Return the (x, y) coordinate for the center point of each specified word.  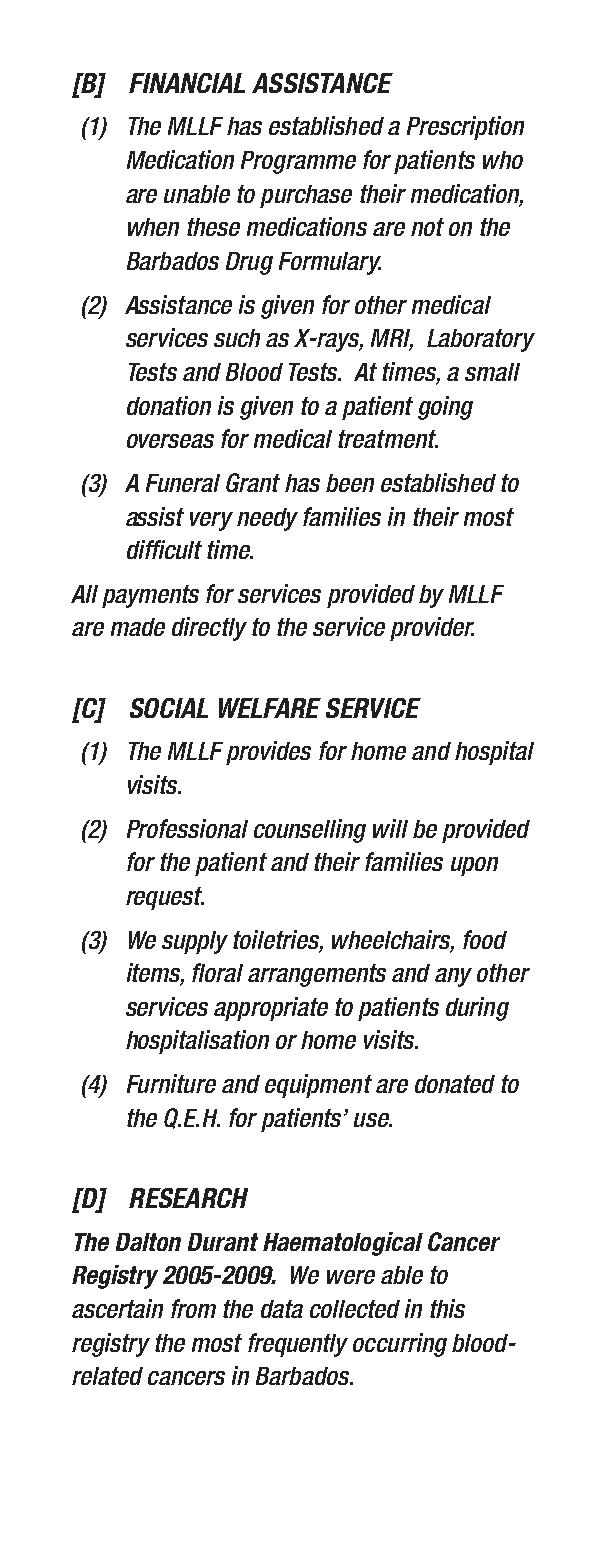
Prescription (465, 128)
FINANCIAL (187, 83)
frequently (298, 1345)
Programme (298, 162)
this (447, 1308)
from (193, 1308)
